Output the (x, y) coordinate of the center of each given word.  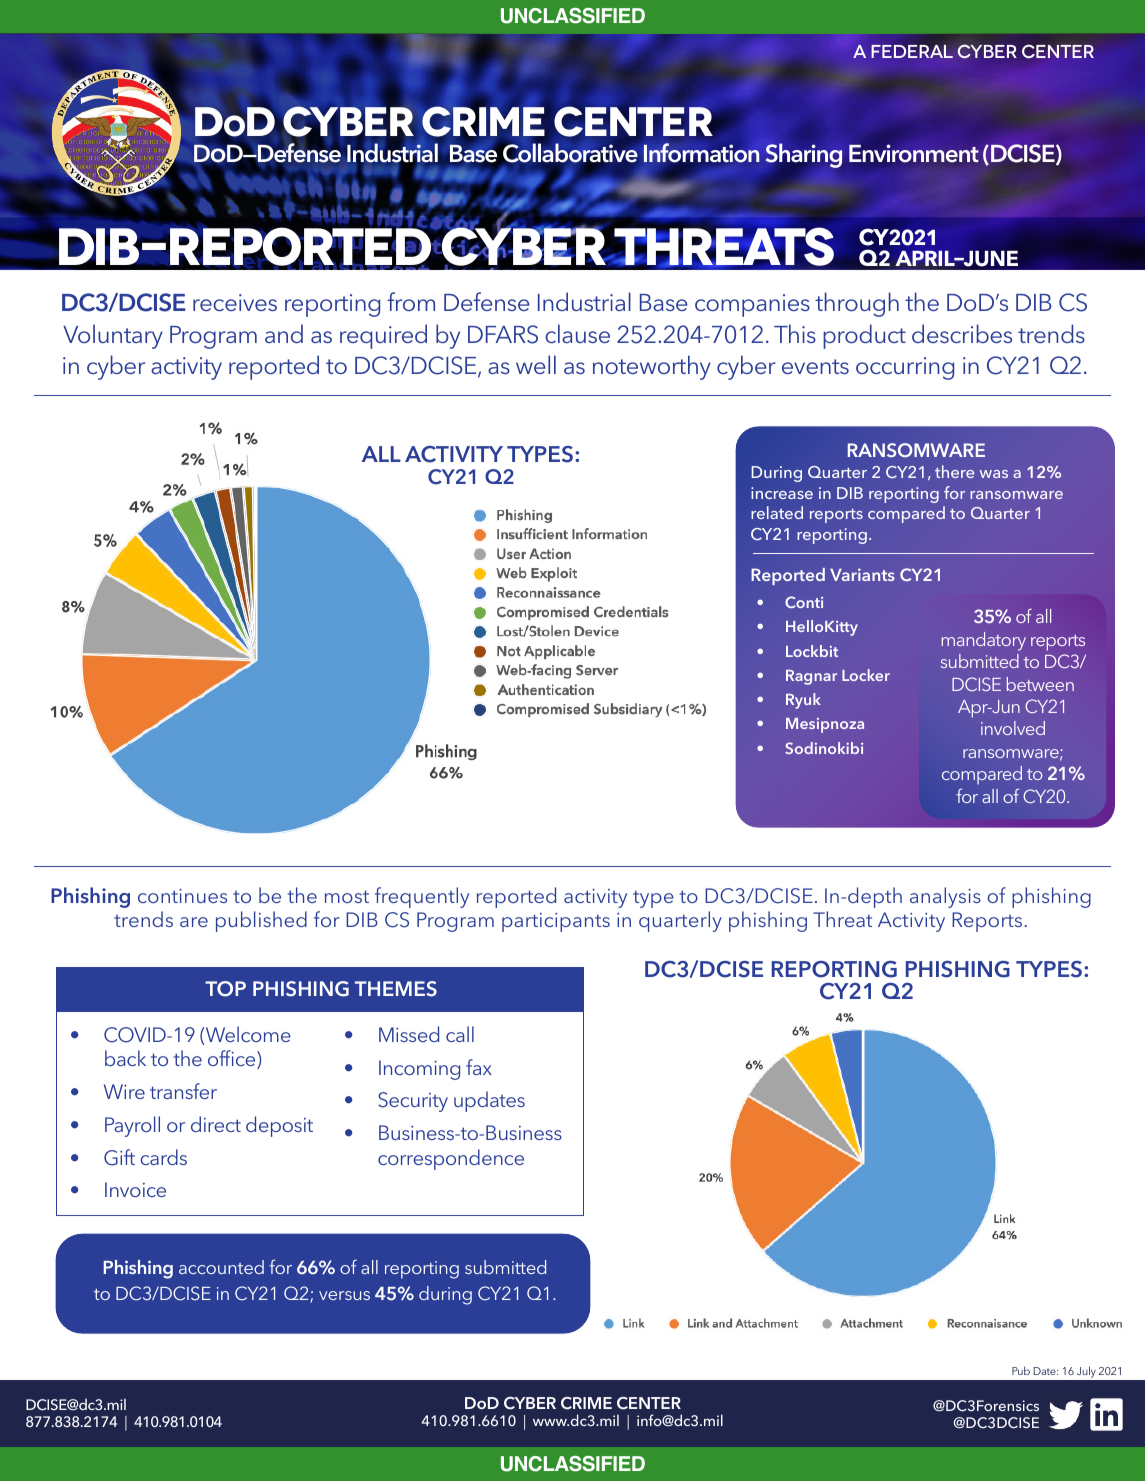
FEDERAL (912, 51)
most (347, 896)
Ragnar (811, 677)
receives (235, 302)
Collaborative (570, 153)
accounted (221, 1267)
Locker (866, 675)
